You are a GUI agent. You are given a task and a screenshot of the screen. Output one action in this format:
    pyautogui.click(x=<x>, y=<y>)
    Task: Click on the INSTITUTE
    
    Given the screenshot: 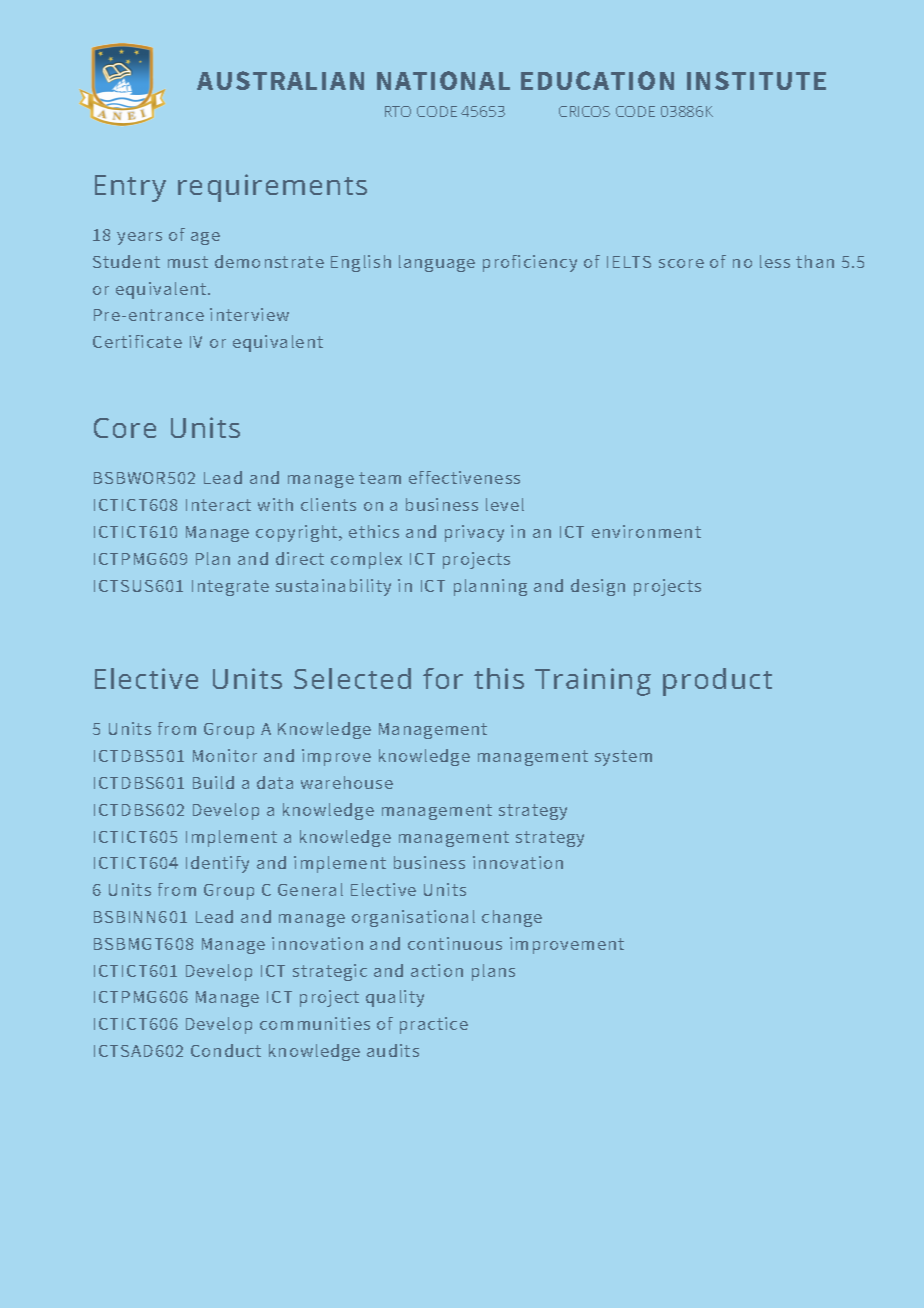 What is the action you would take?
    pyautogui.click(x=756, y=80)
